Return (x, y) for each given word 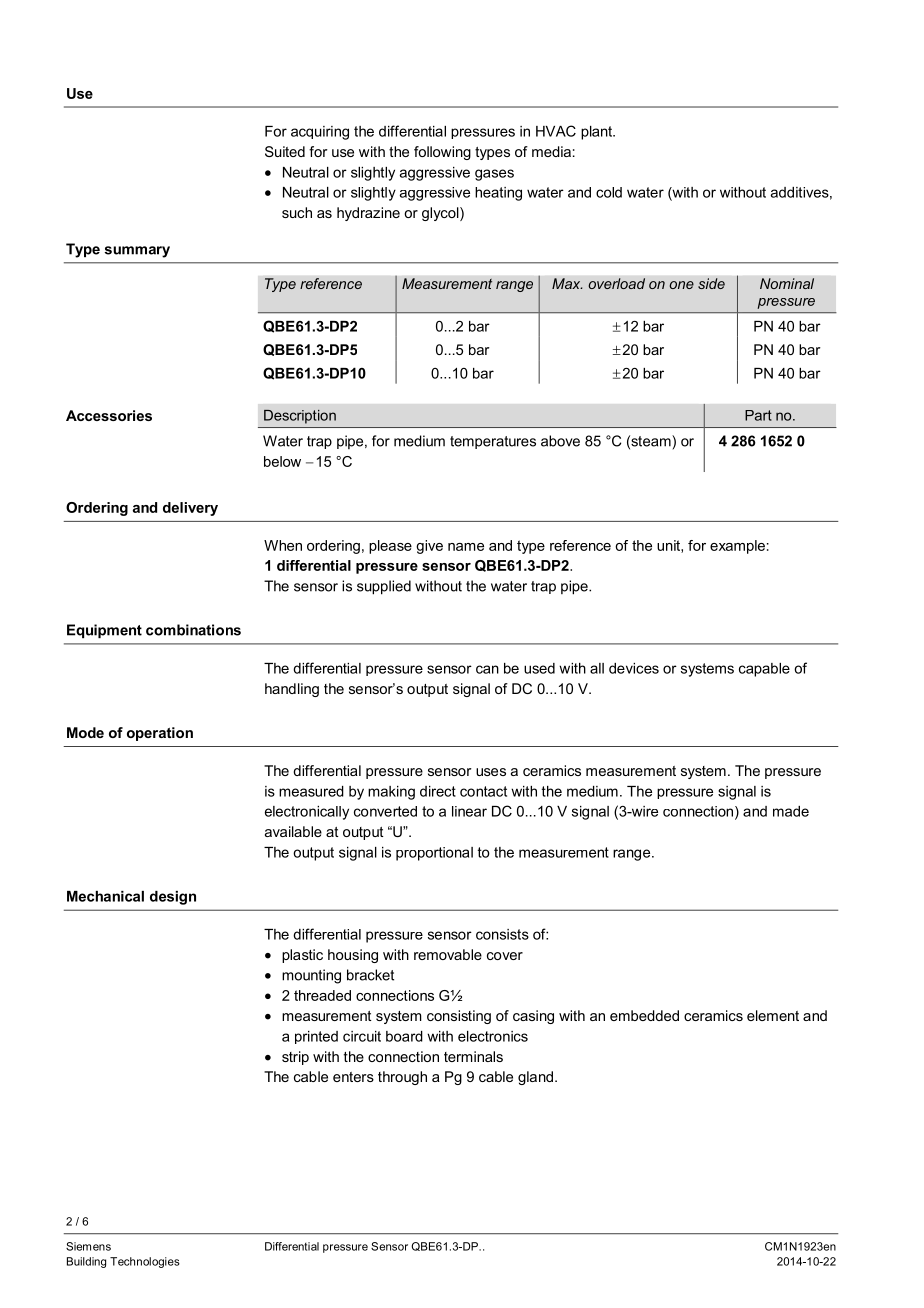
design (173, 898)
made (791, 811)
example (737, 547)
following (442, 153)
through (402, 1078)
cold (609, 192)
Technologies (145, 1262)
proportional (434, 854)
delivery (190, 509)
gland (535, 1078)
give (429, 547)
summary (137, 252)
